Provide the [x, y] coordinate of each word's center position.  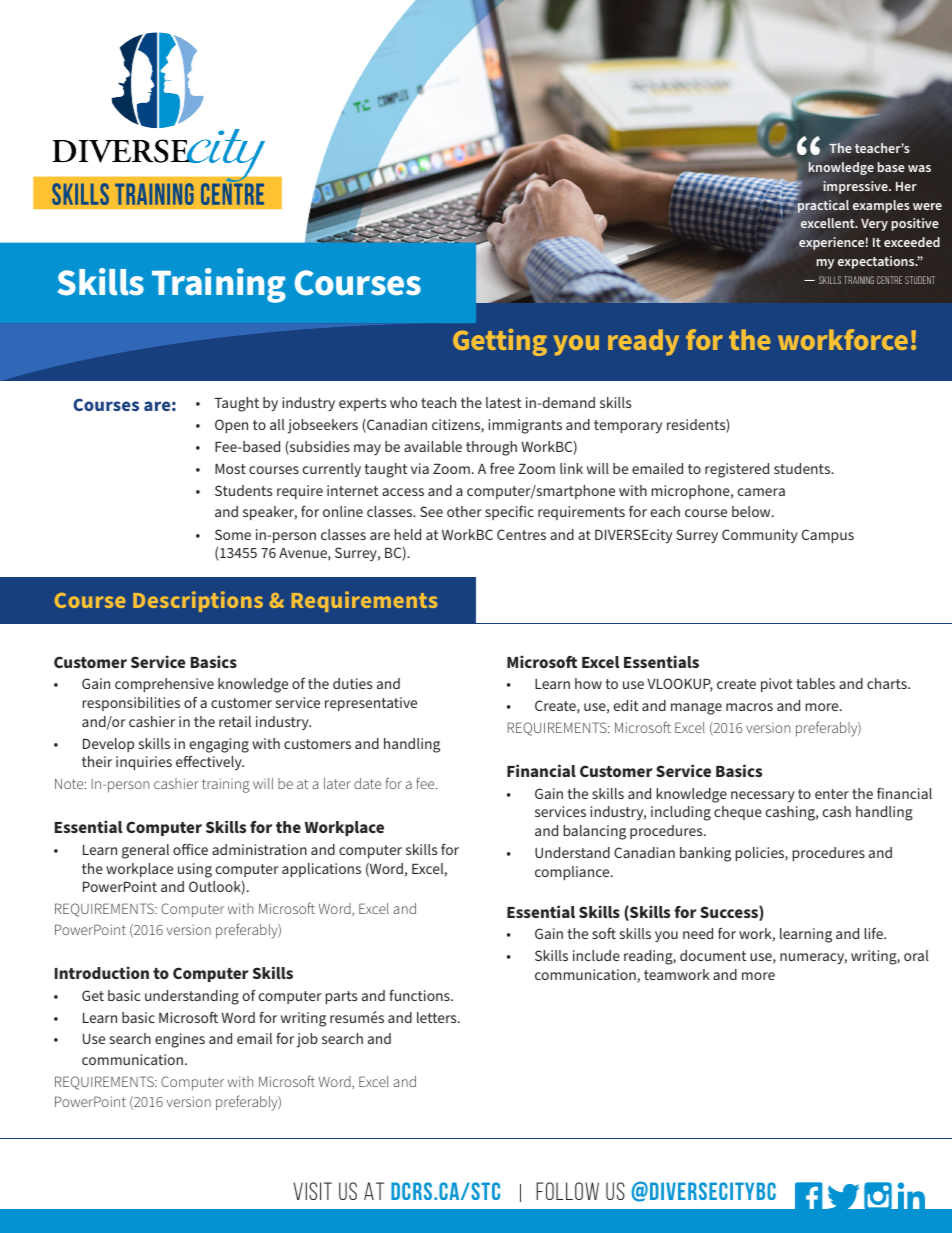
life [875, 933]
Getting [500, 342]
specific [509, 513]
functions [420, 995]
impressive [856, 187]
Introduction [102, 972]
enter [832, 794]
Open [231, 426]
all [277, 424]
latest [503, 402]
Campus [828, 536]
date [367, 783]
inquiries [144, 763]
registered [737, 470]
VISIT [312, 1191]
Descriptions [198, 601]
